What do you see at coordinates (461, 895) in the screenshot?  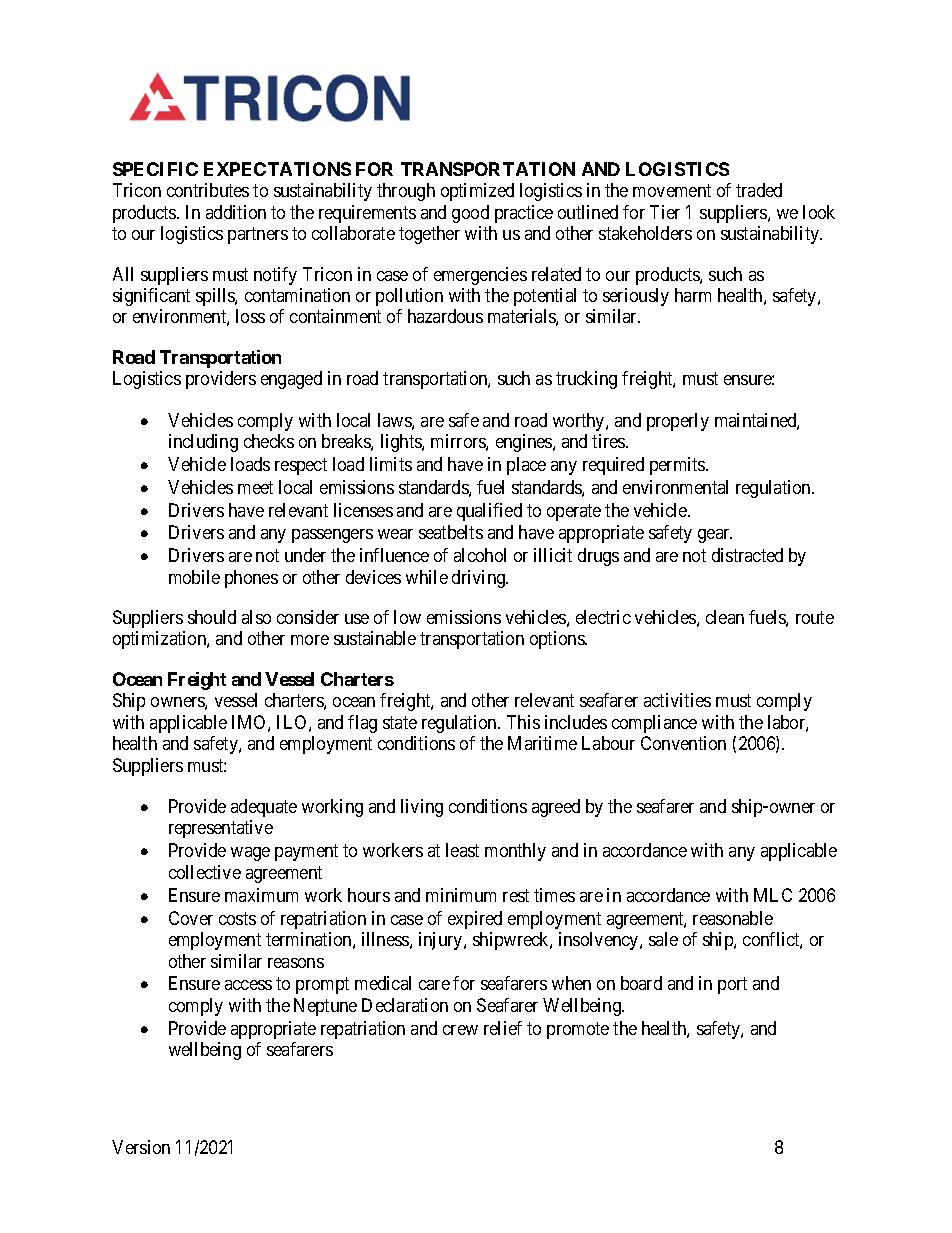 I see `minimum` at bounding box center [461, 895].
